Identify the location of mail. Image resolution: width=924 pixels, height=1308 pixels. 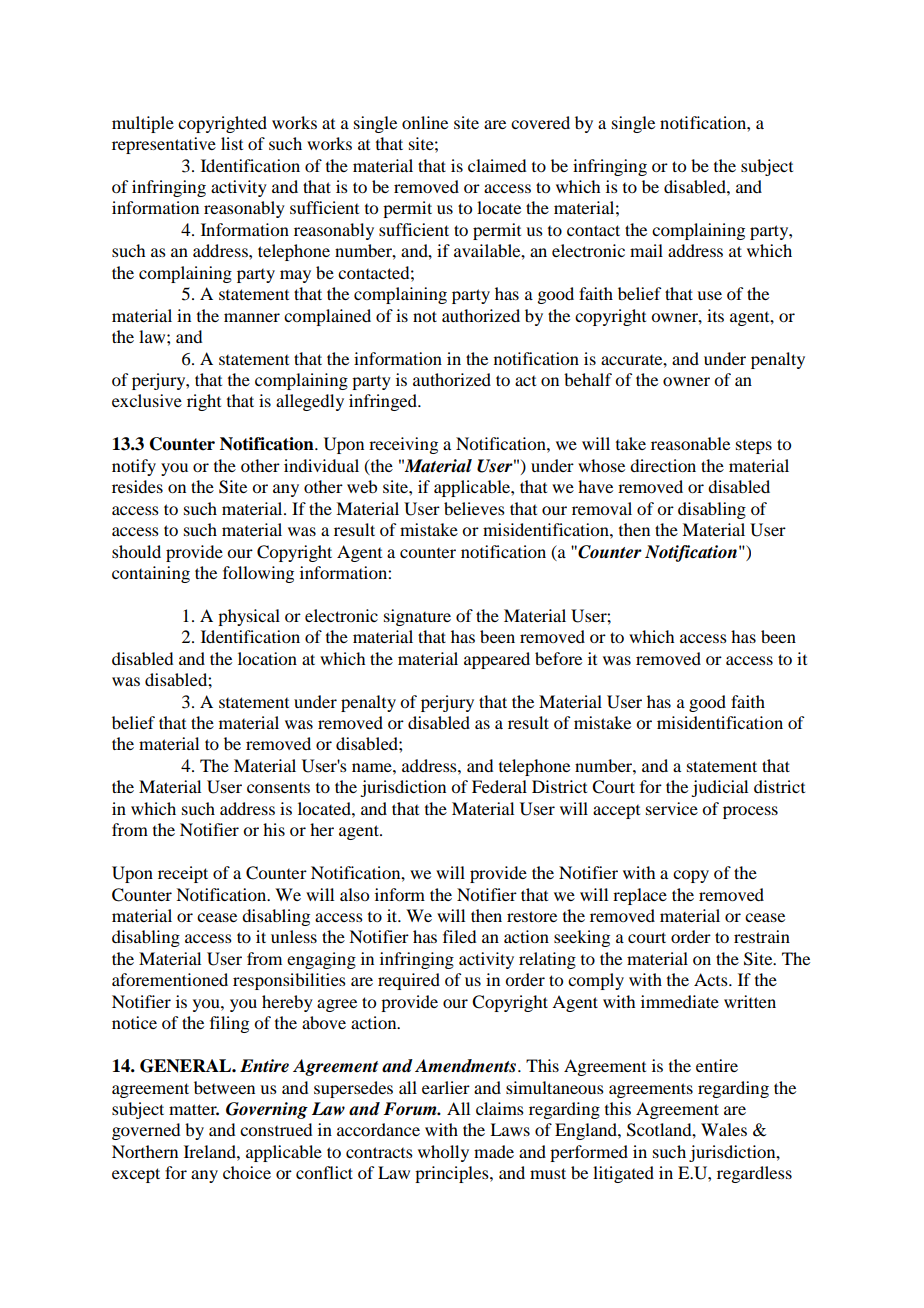
(646, 250).
